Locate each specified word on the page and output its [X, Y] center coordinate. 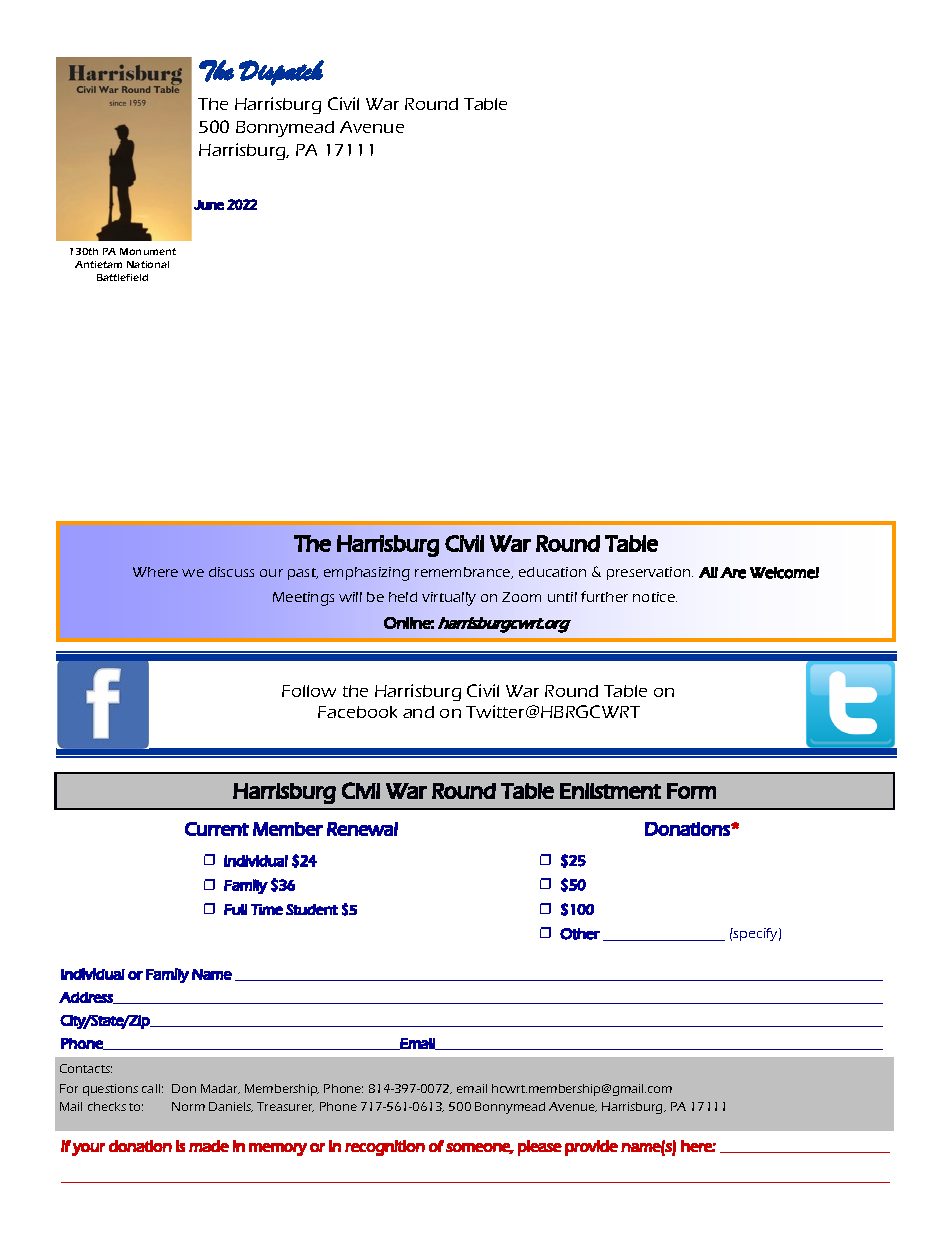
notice [655, 597]
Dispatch [281, 73]
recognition [385, 1148]
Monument [148, 251]
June [209, 205]
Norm [188, 1106]
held [403, 597]
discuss [231, 572]
